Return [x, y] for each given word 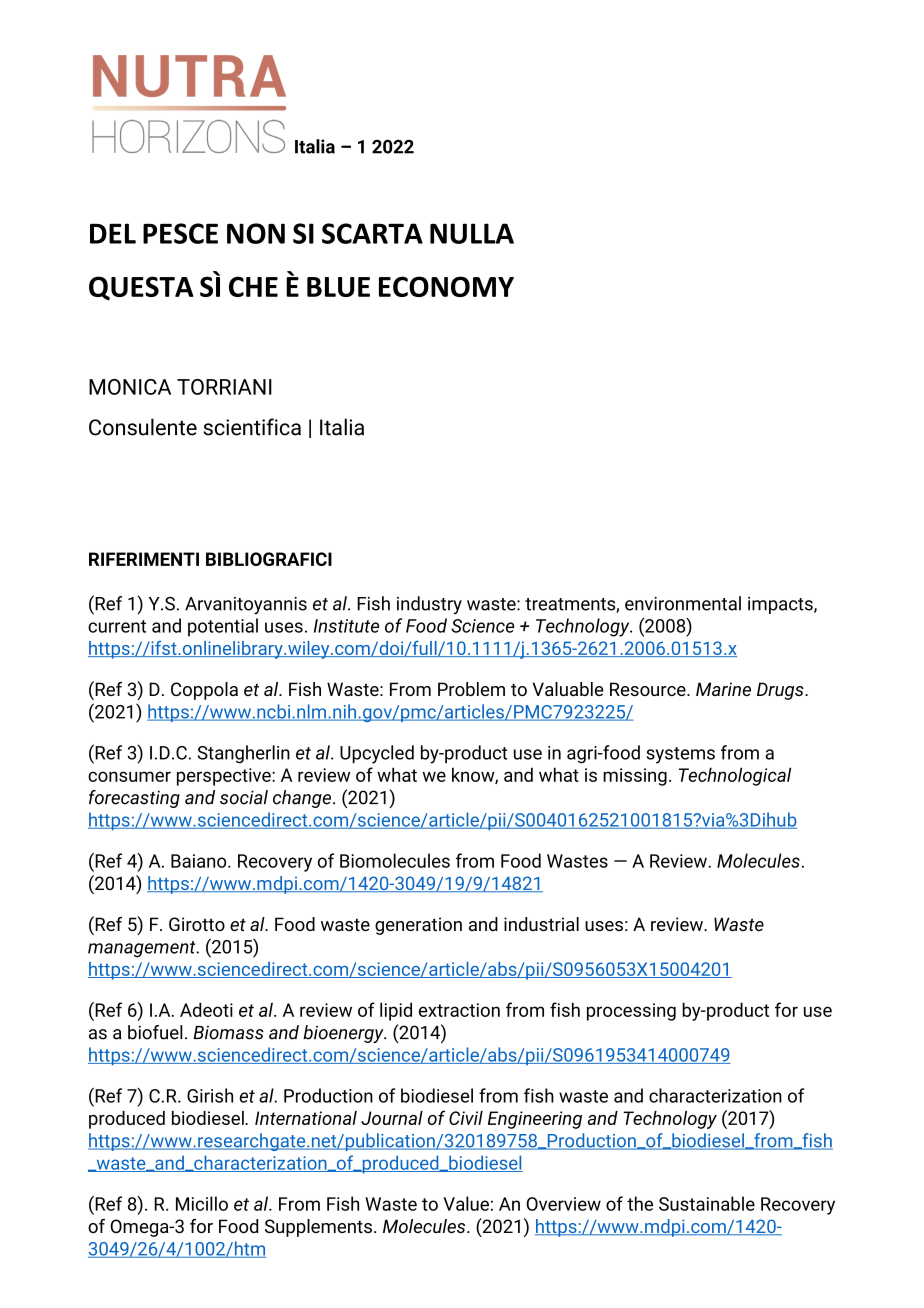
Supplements [318, 1228]
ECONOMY [446, 286]
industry [429, 605]
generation [418, 926]
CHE [253, 286]
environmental [683, 603]
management [143, 949]
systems [680, 755]
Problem [471, 689]
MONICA [130, 387]
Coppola [204, 691]
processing [631, 1012]
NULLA [472, 233]
